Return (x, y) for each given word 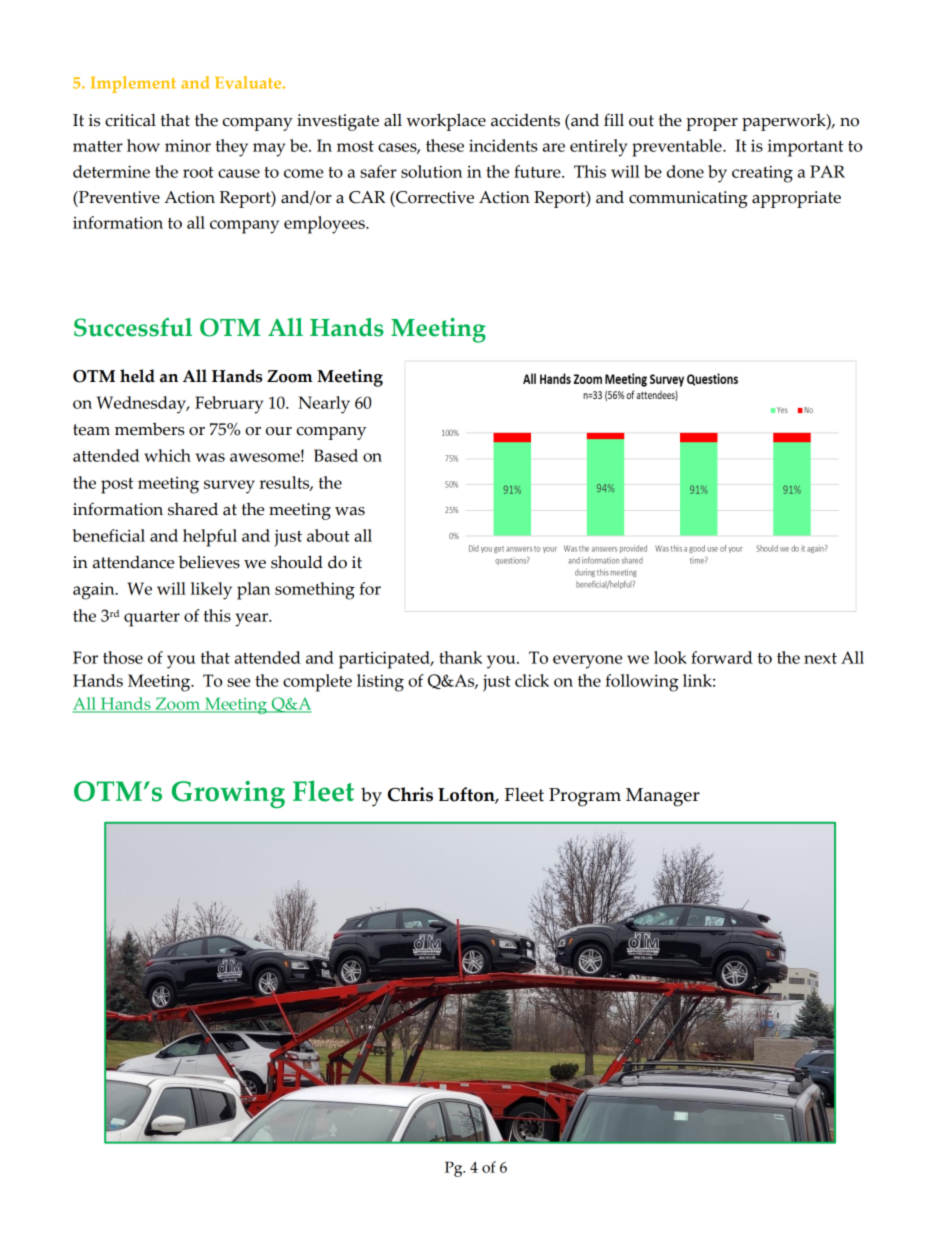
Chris (410, 794)
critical (130, 120)
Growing (228, 795)
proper (712, 124)
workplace (446, 122)
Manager (663, 797)
